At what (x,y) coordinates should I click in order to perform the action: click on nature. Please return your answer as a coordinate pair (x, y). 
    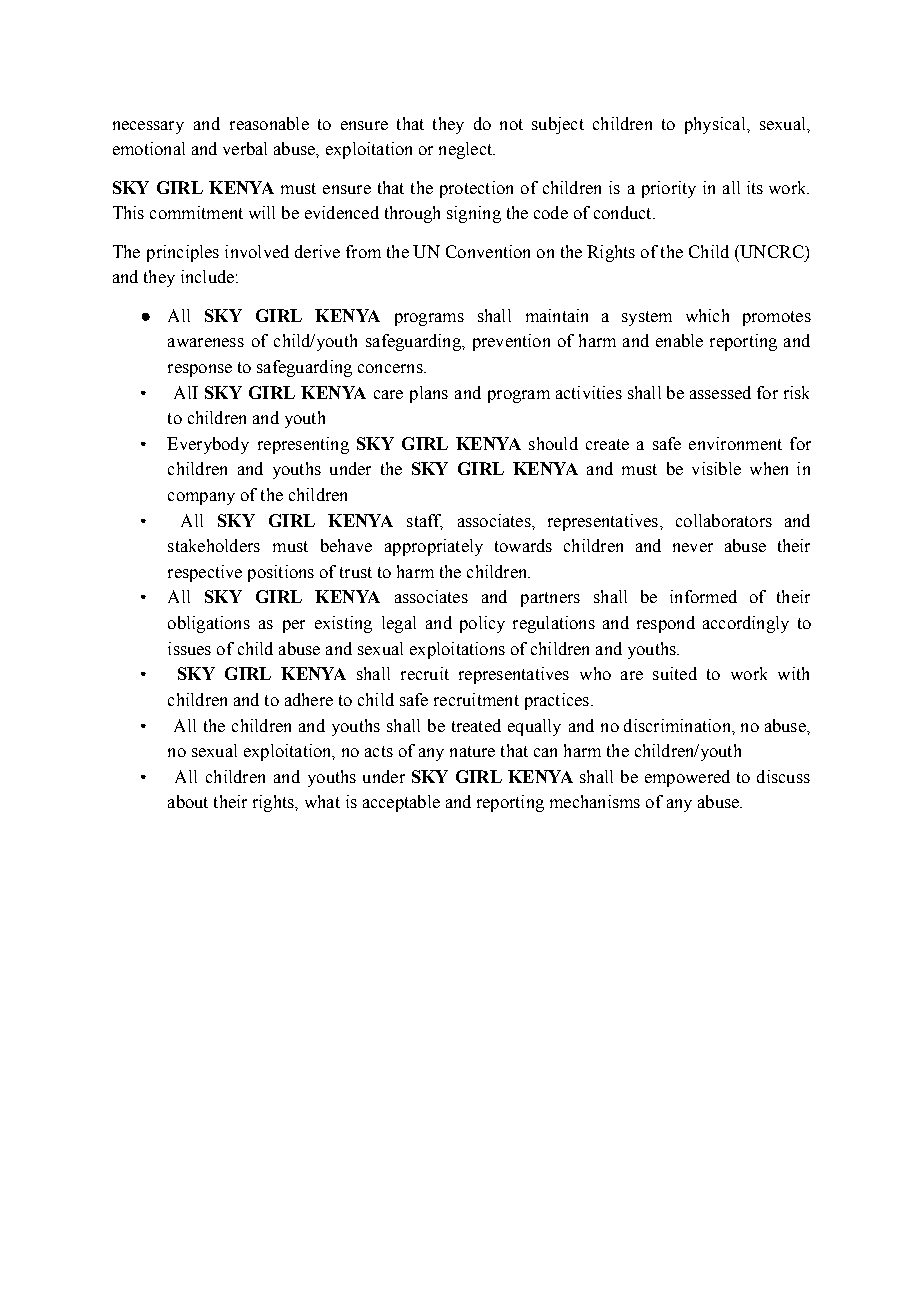
    Looking at the image, I should click on (472, 751).
